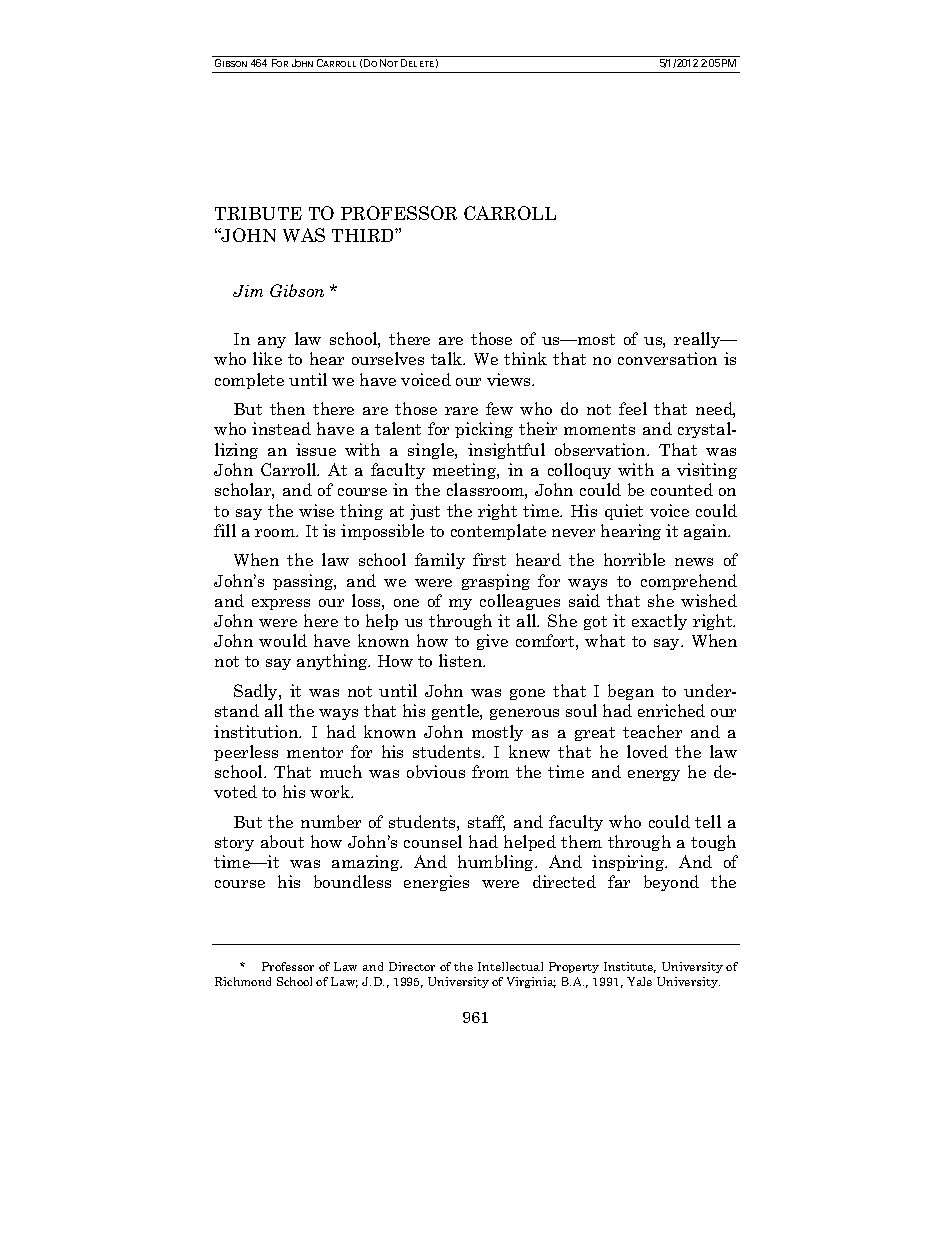 This screenshot has width=952, height=1233. I want to click on grasping, so click(496, 582).
